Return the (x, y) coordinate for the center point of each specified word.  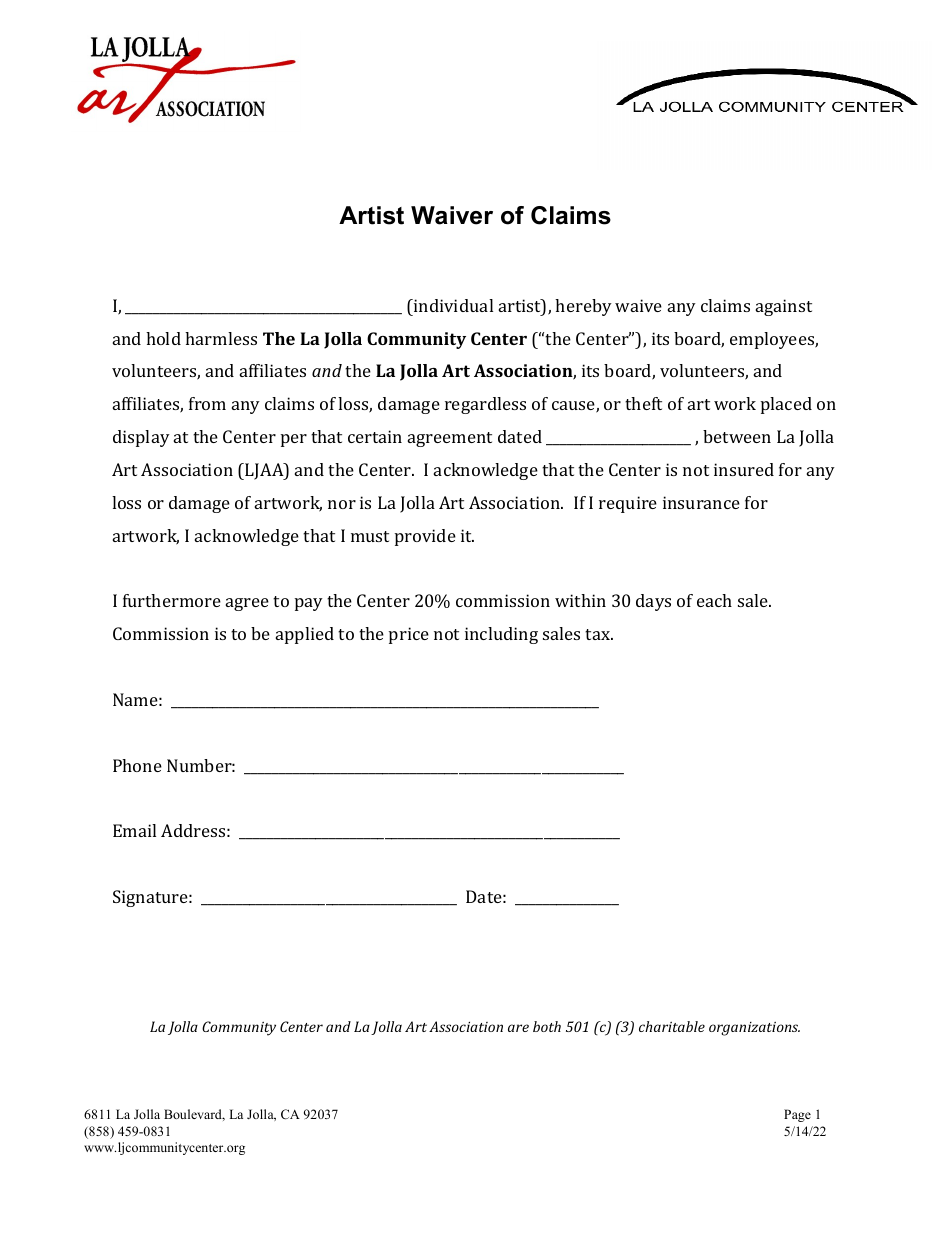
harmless (221, 338)
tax (599, 634)
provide (425, 537)
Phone (137, 765)
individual (452, 305)
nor (342, 504)
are (518, 1028)
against (784, 307)
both (547, 1026)
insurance (701, 502)
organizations (754, 1029)
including (501, 635)
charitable (672, 1026)
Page (797, 1115)
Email (134, 830)
